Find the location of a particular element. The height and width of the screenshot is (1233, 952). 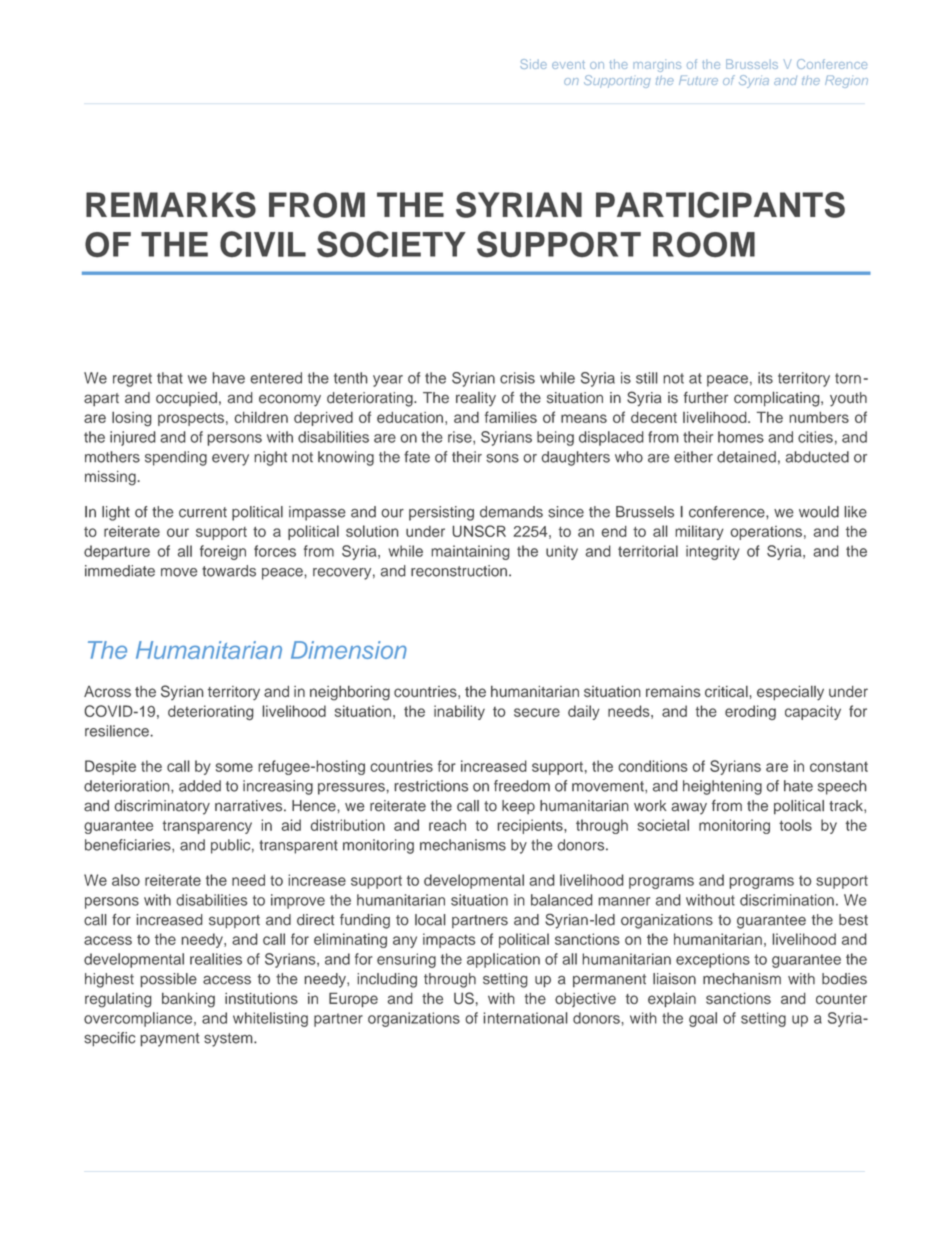

occupied is located at coordinates (186, 399).
